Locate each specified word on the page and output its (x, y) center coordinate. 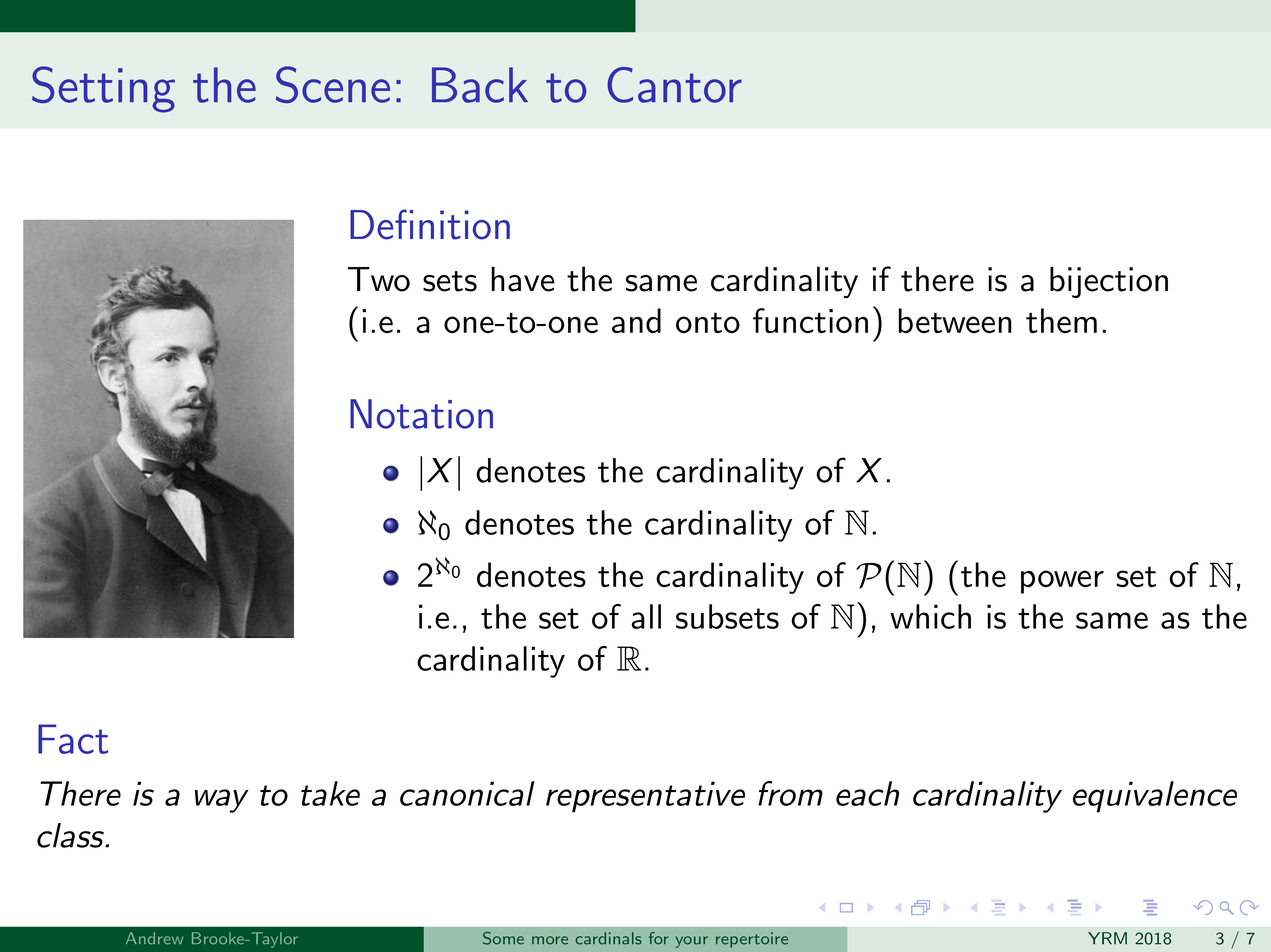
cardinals (608, 938)
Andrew (154, 938)
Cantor (674, 85)
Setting (103, 89)
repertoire (752, 940)
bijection (1109, 282)
